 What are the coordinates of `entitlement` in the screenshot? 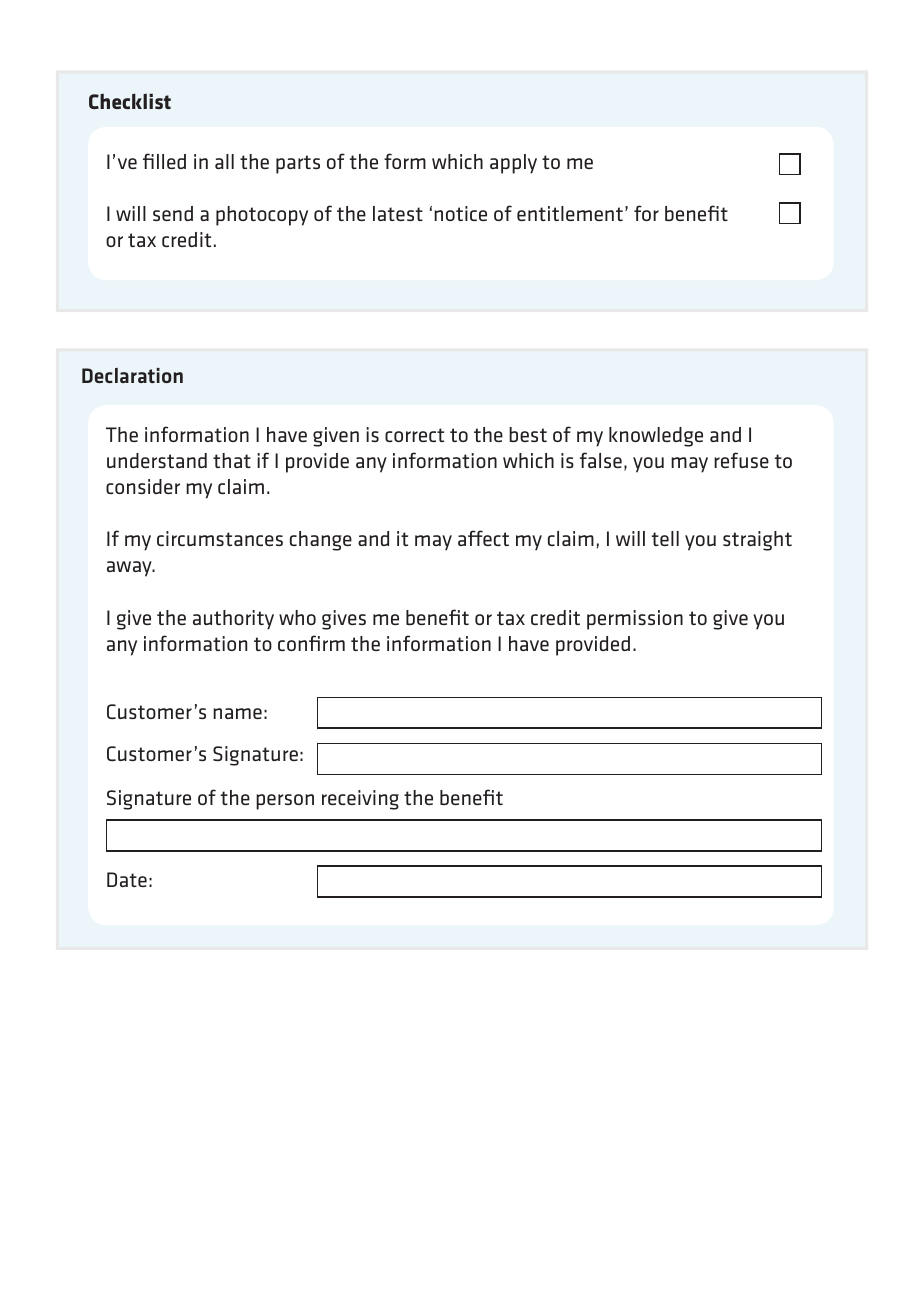 It's located at (570, 213).
